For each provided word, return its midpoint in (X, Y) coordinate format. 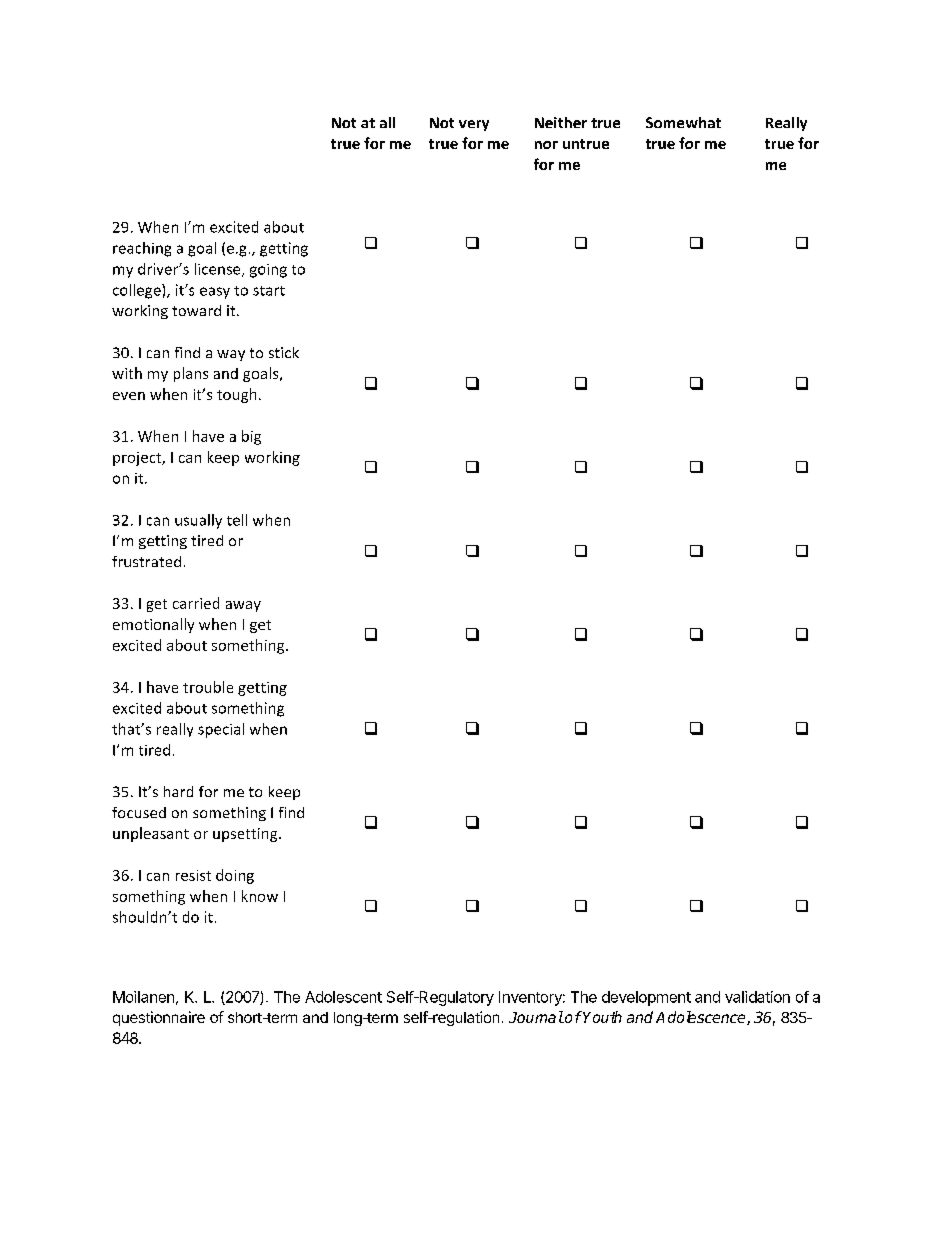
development (646, 998)
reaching (142, 249)
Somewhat (683, 122)
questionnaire (159, 1018)
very (474, 125)
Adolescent (343, 997)
